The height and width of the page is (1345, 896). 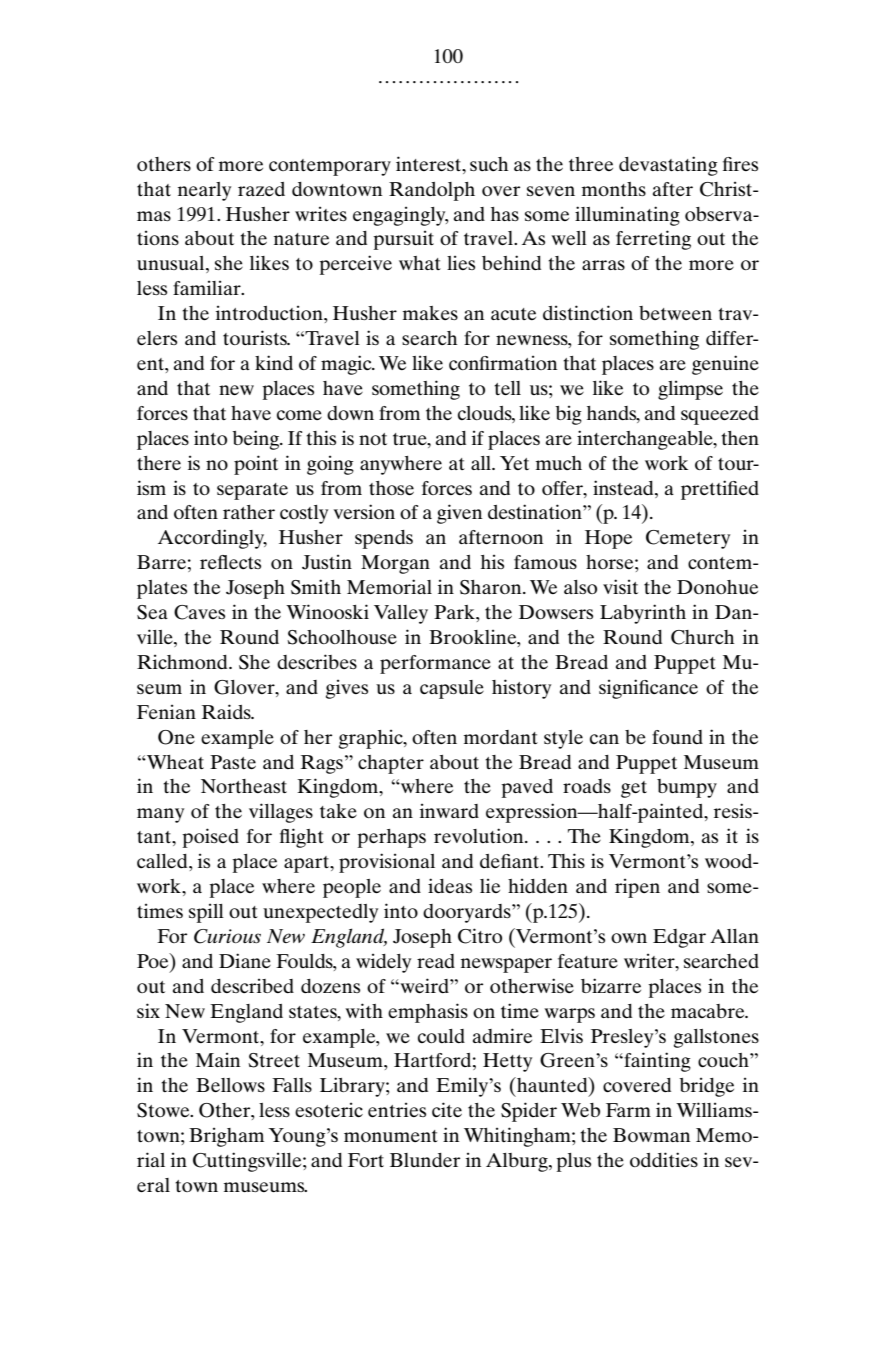 I want to click on nearly, so click(x=204, y=191).
